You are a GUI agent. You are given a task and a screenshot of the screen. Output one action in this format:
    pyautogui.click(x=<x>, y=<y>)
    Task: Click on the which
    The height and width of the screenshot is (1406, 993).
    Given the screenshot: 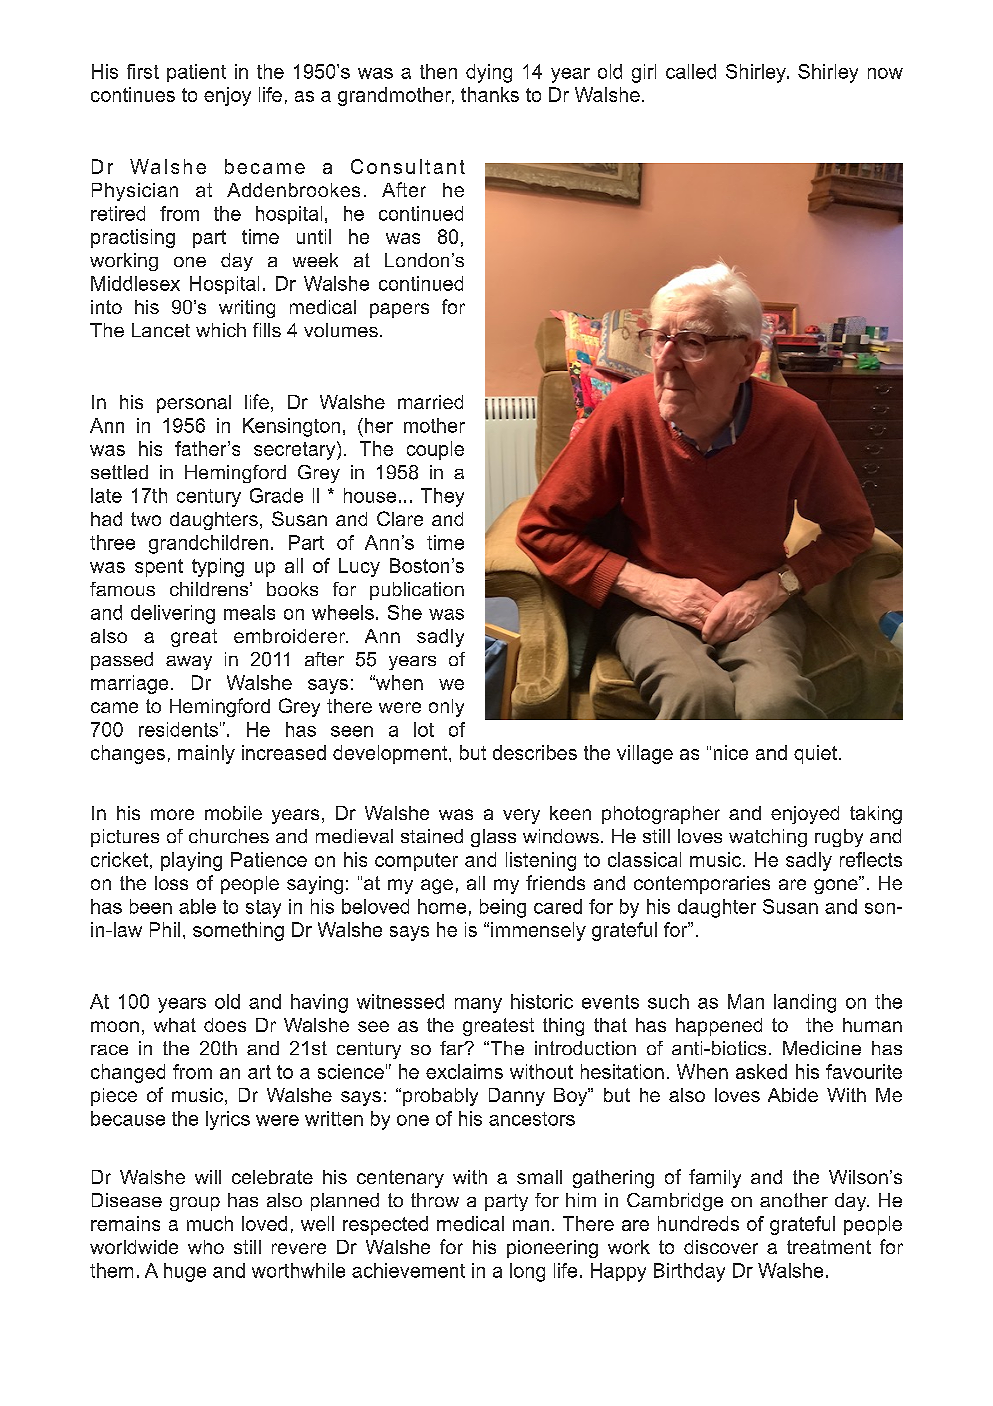 What is the action you would take?
    pyautogui.click(x=221, y=330)
